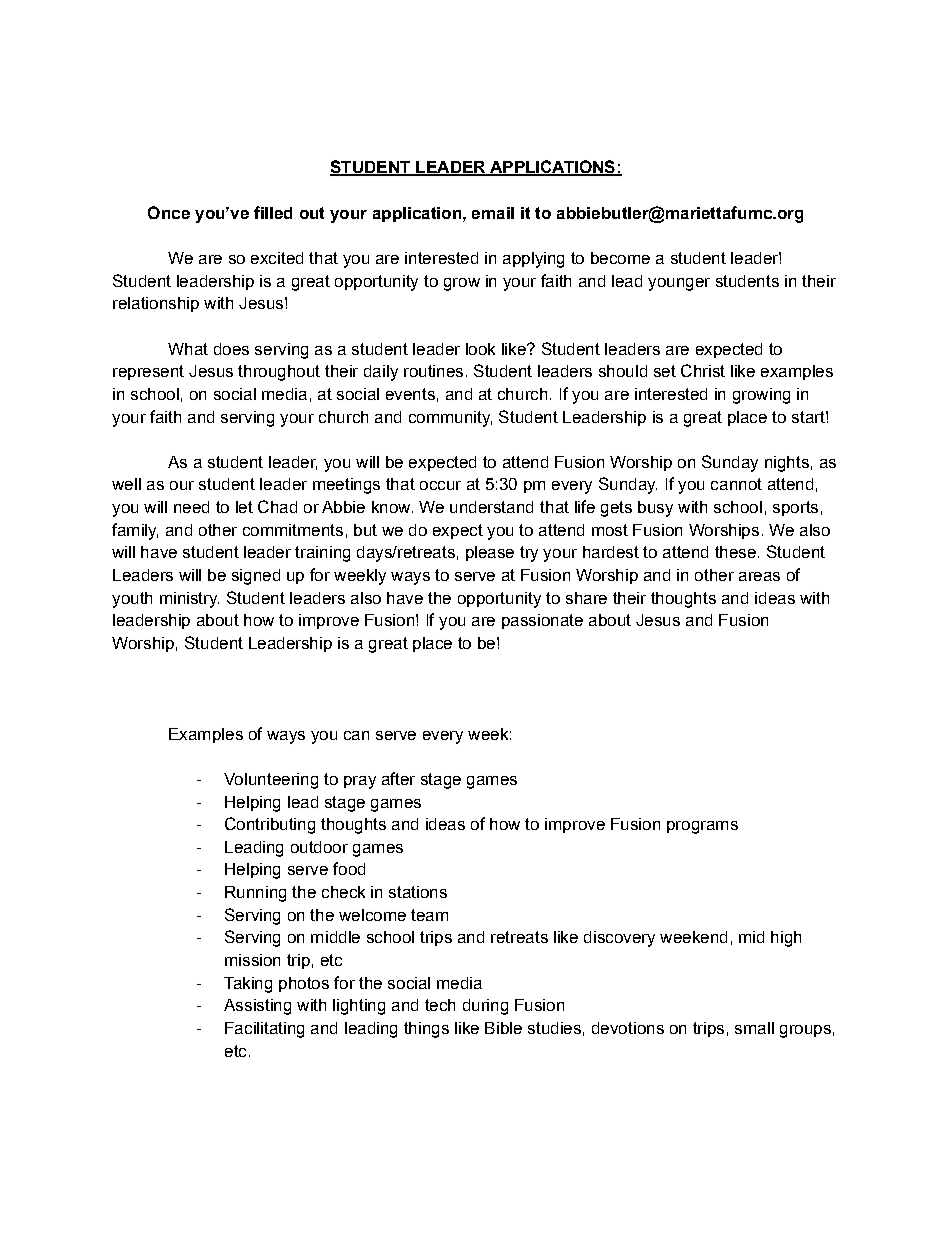 This image has height=1233, width=952. What do you see at coordinates (169, 212) in the image?
I see `Once` at bounding box center [169, 212].
